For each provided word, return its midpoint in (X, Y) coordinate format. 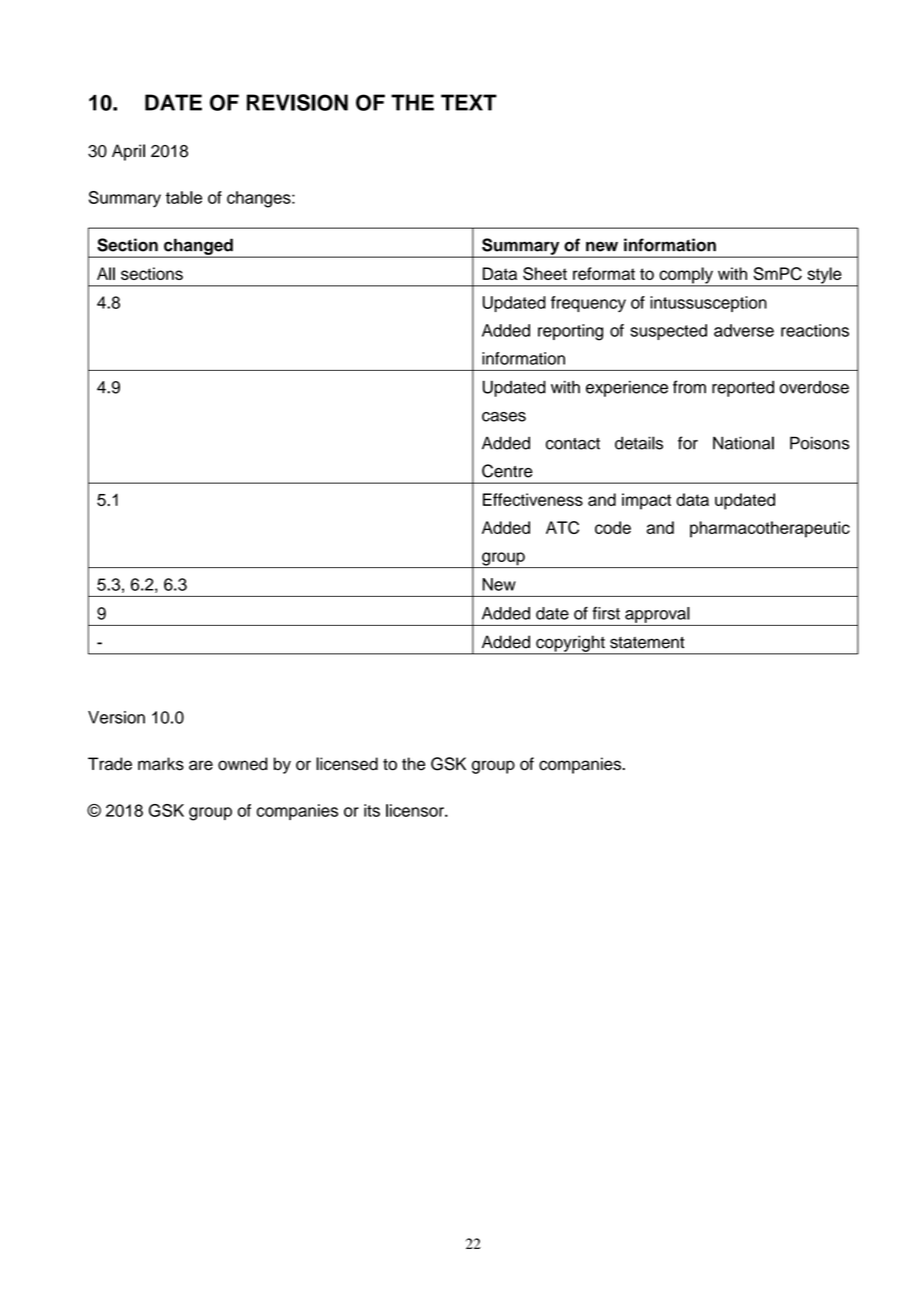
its (372, 810)
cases (504, 417)
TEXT (469, 102)
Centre (507, 471)
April (128, 152)
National (743, 443)
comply (686, 276)
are (201, 765)
